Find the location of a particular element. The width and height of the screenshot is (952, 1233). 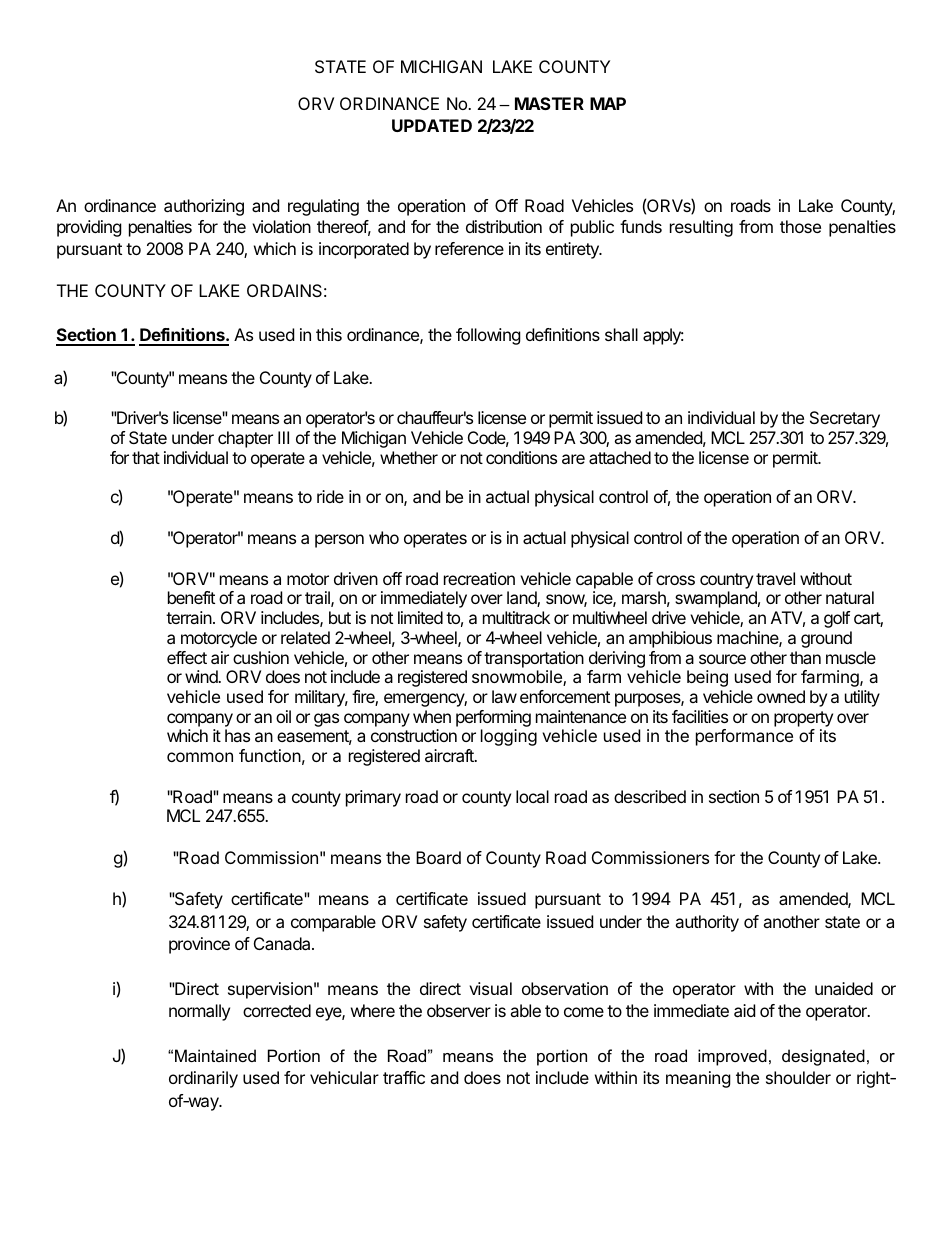

travel is located at coordinates (775, 578).
